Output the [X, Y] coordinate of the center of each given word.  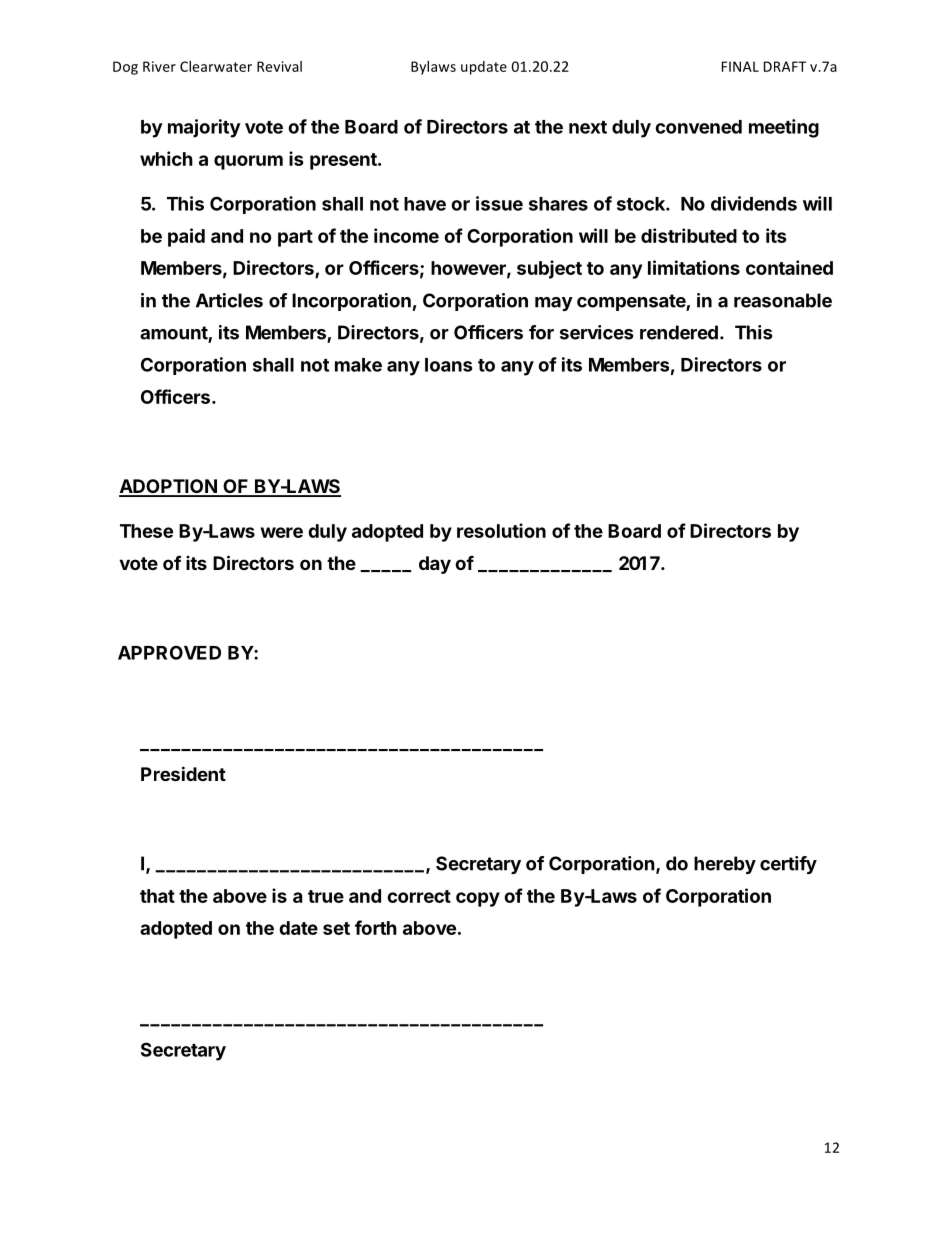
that [157, 896]
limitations [694, 267]
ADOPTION [169, 487]
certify [788, 865]
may [554, 304]
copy [478, 899]
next [588, 127]
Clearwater [216, 66]
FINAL [740, 66]
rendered [679, 332]
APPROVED [169, 652]
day [435, 565]
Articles [229, 300]
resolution [501, 530]
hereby [725, 865]
